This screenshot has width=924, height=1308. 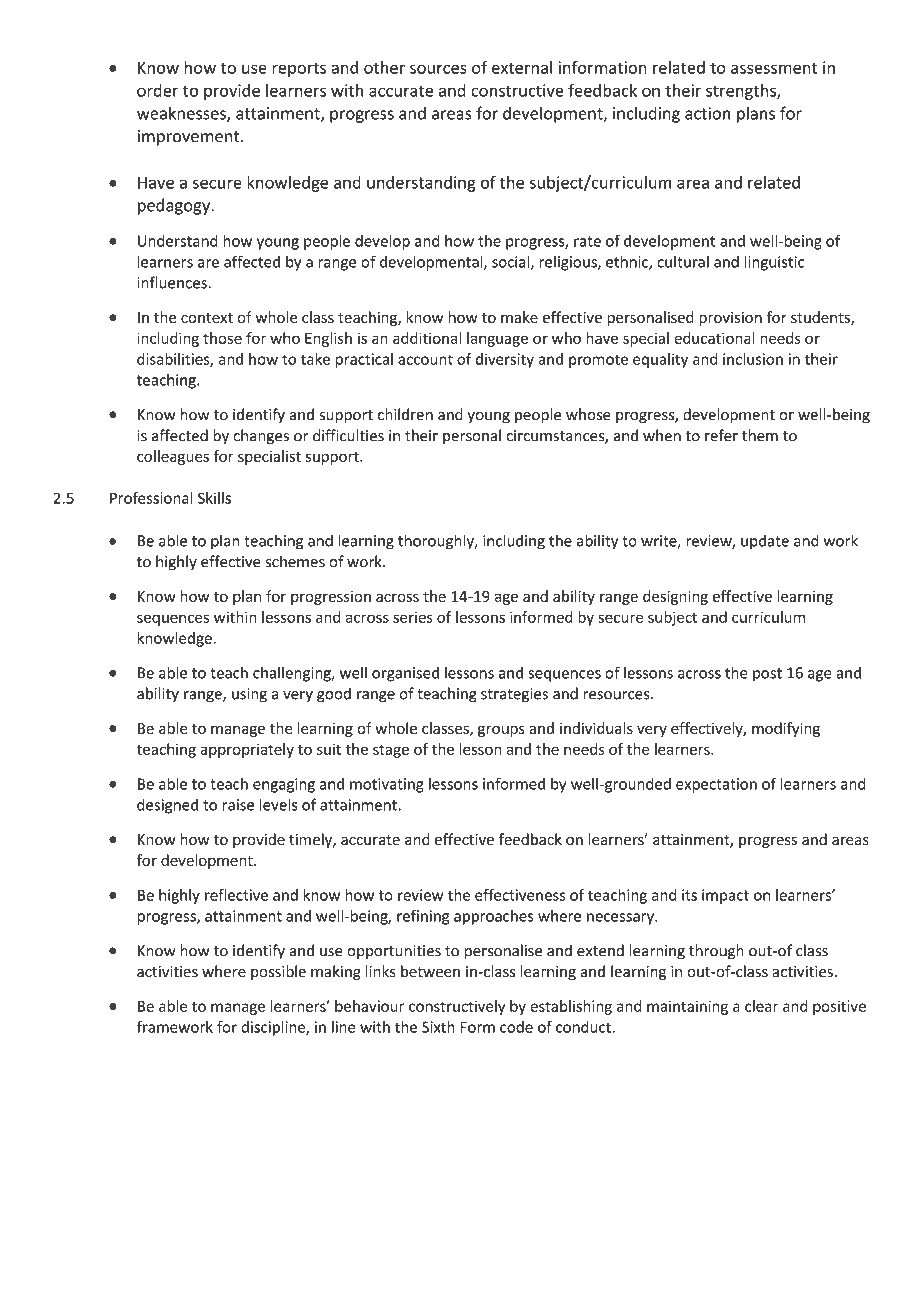 I want to click on series, so click(x=413, y=617).
